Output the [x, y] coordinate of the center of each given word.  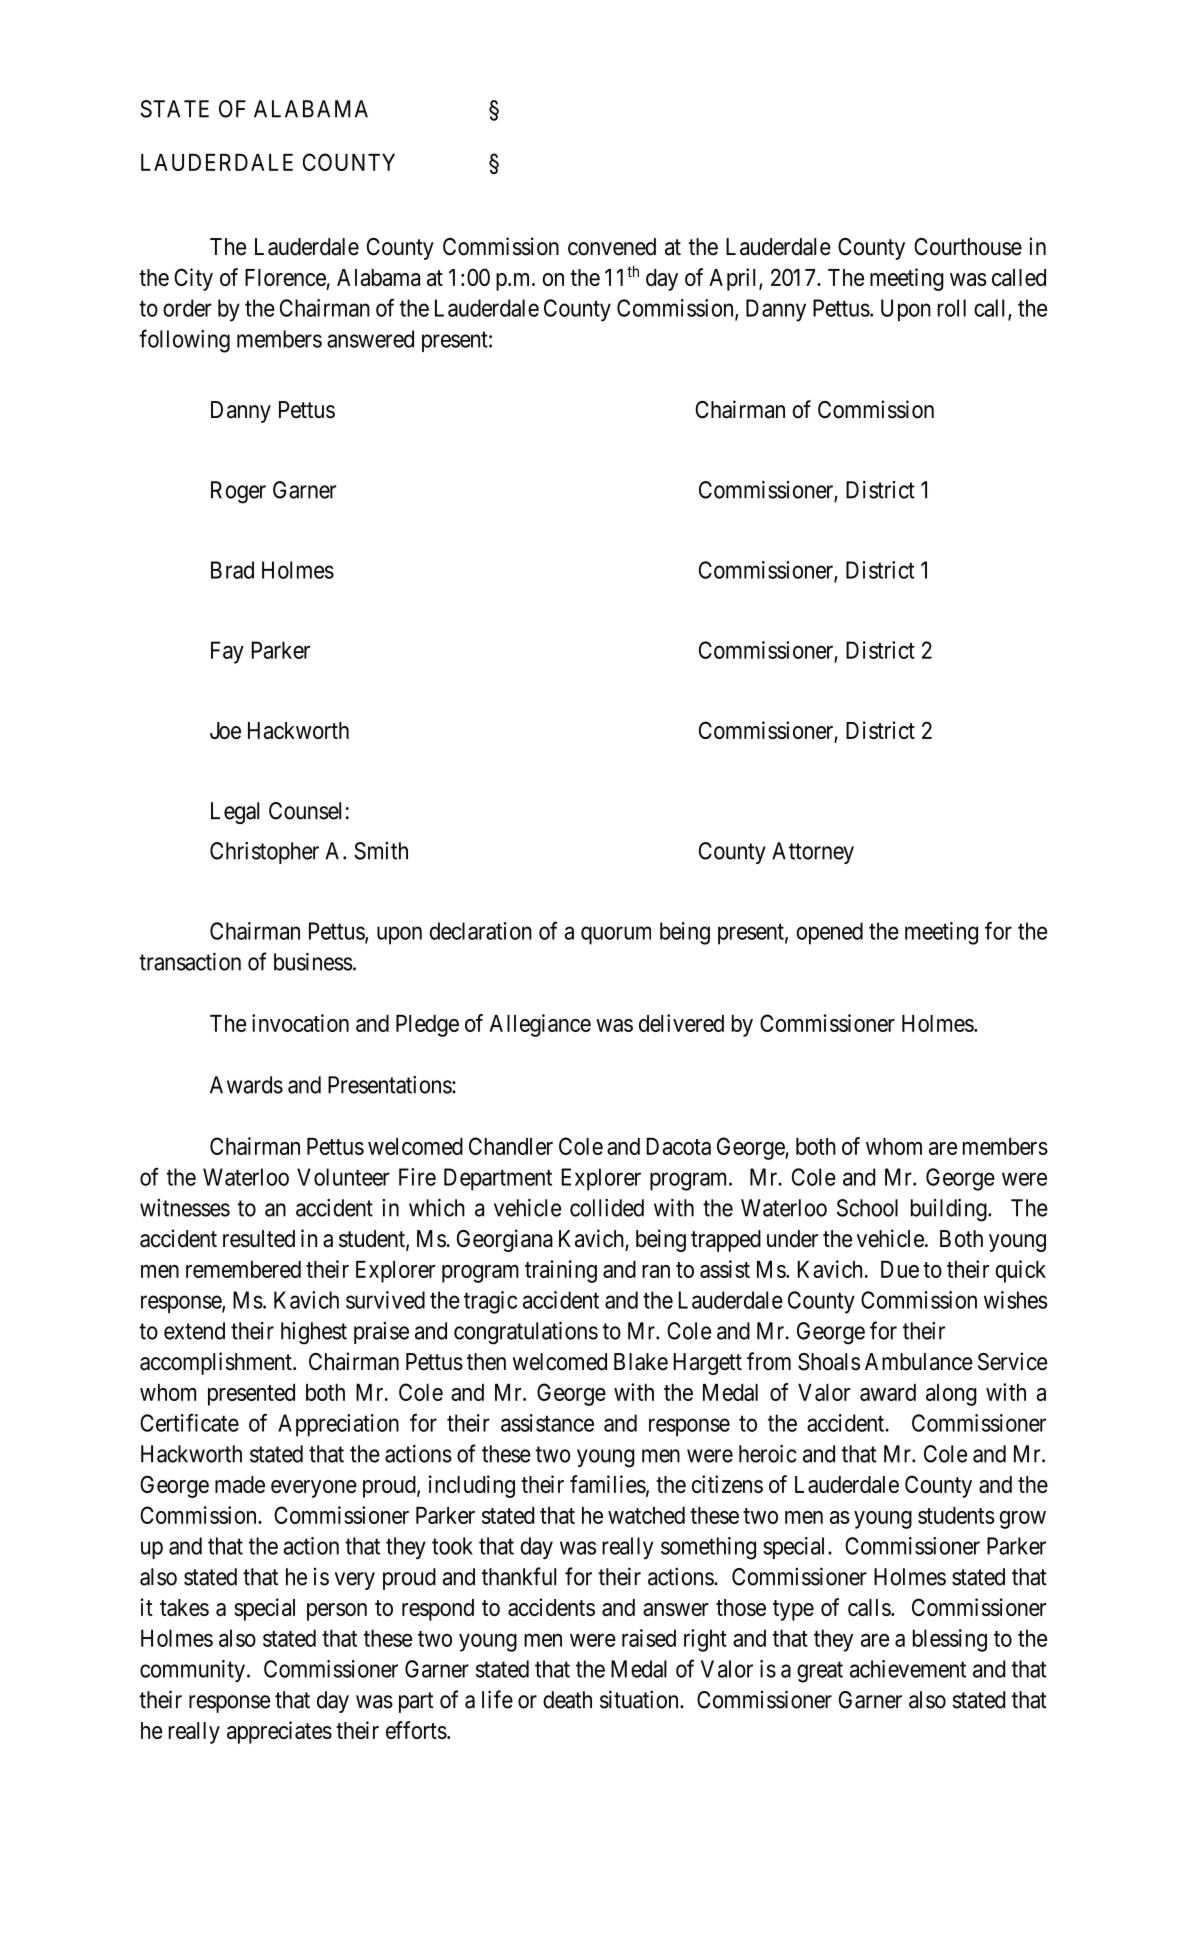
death [567, 1700]
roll [952, 308]
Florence [285, 277]
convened [612, 247]
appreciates [279, 1732]
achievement [908, 1669]
